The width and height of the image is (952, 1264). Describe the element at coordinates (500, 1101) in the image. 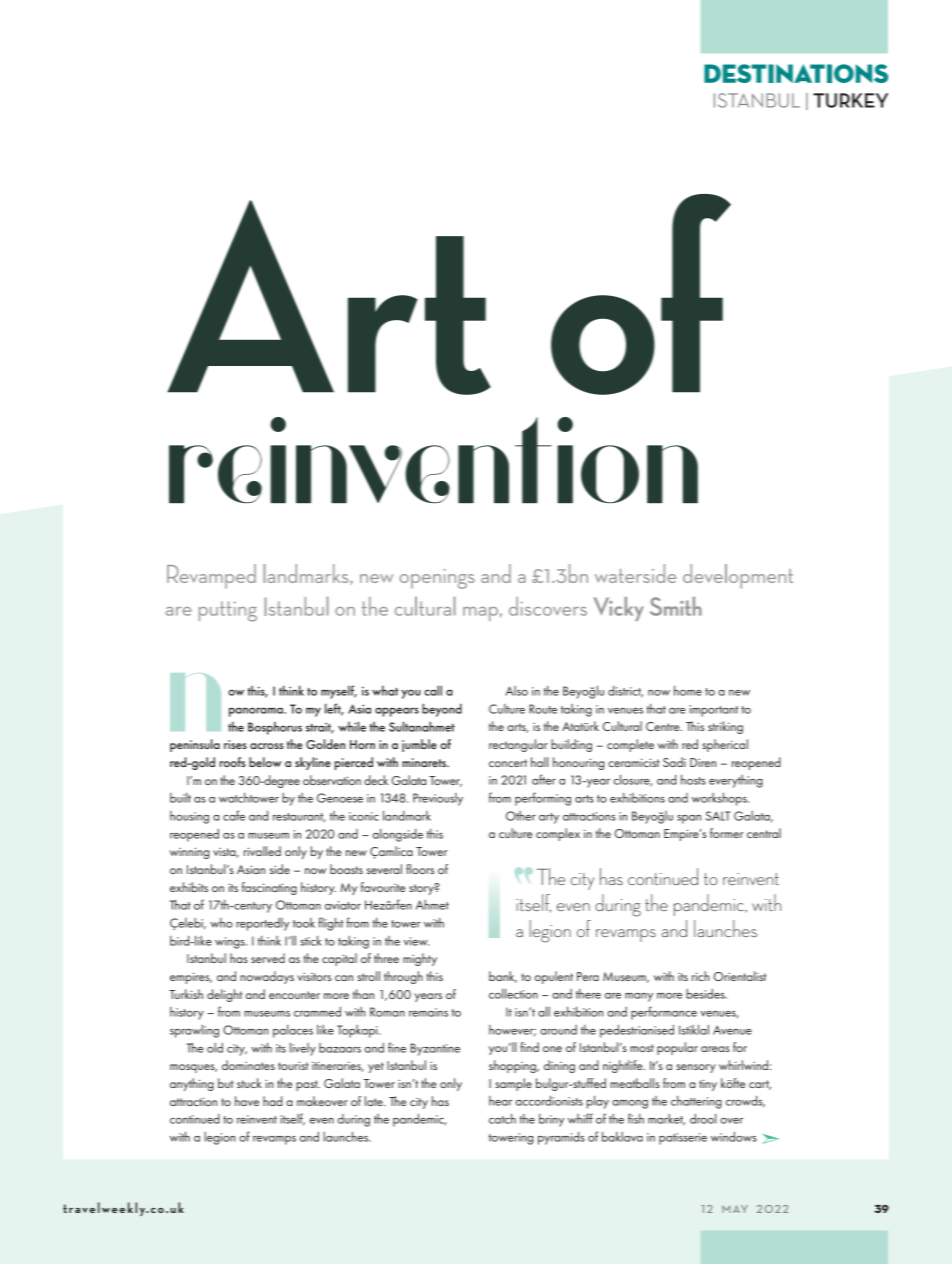

I see `hear` at that location.
